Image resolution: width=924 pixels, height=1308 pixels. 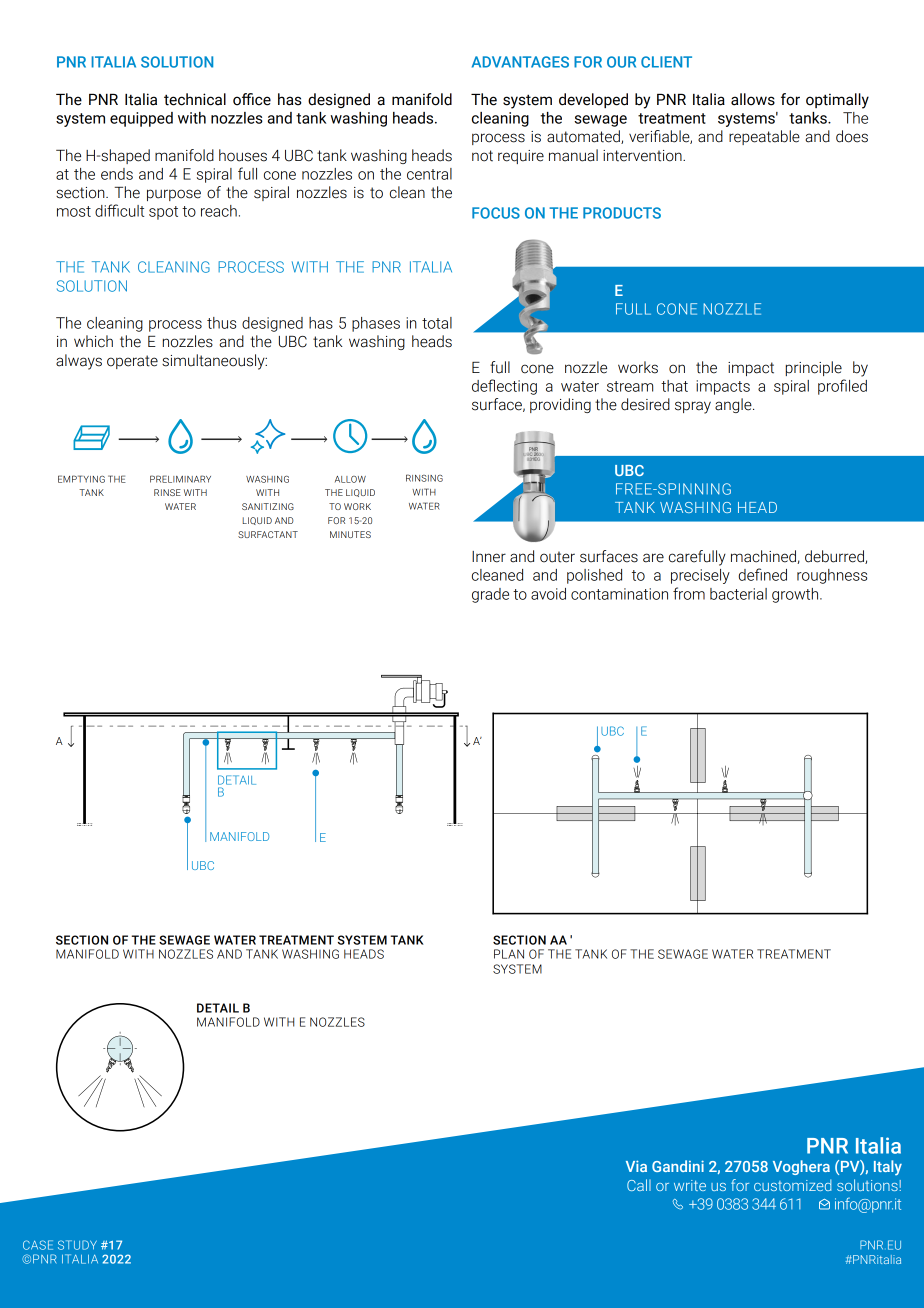 What do you see at coordinates (796, 595) in the screenshot?
I see `growth` at bounding box center [796, 595].
